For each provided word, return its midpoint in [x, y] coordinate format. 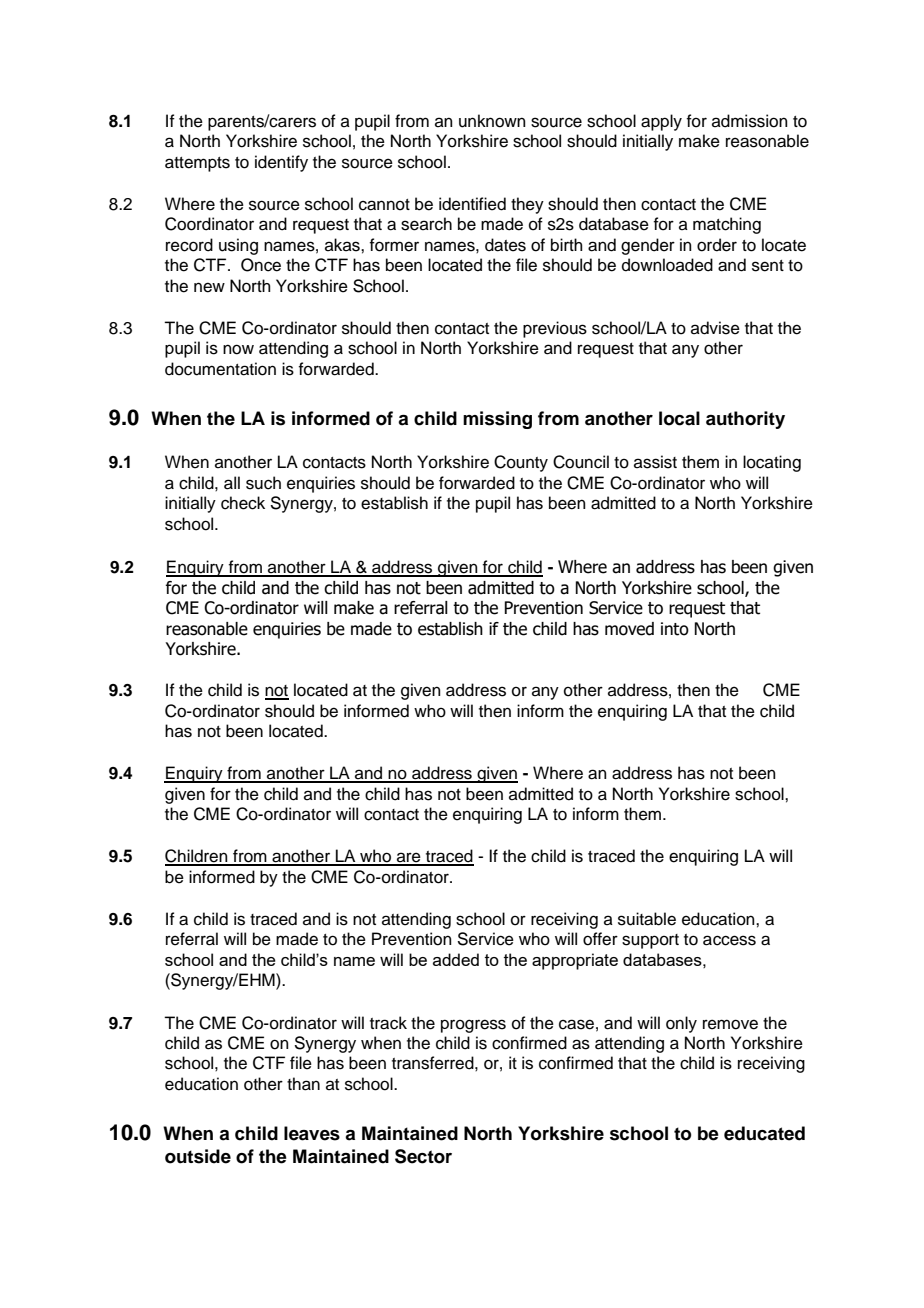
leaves [312, 1133]
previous [555, 329]
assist [655, 462]
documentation [220, 369]
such [263, 483]
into [675, 629]
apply [661, 122]
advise [715, 328]
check [243, 503]
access [729, 940]
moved [629, 629]
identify [281, 163]
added [456, 959]
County [521, 463]
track [388, 1023]
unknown [492, 121]
